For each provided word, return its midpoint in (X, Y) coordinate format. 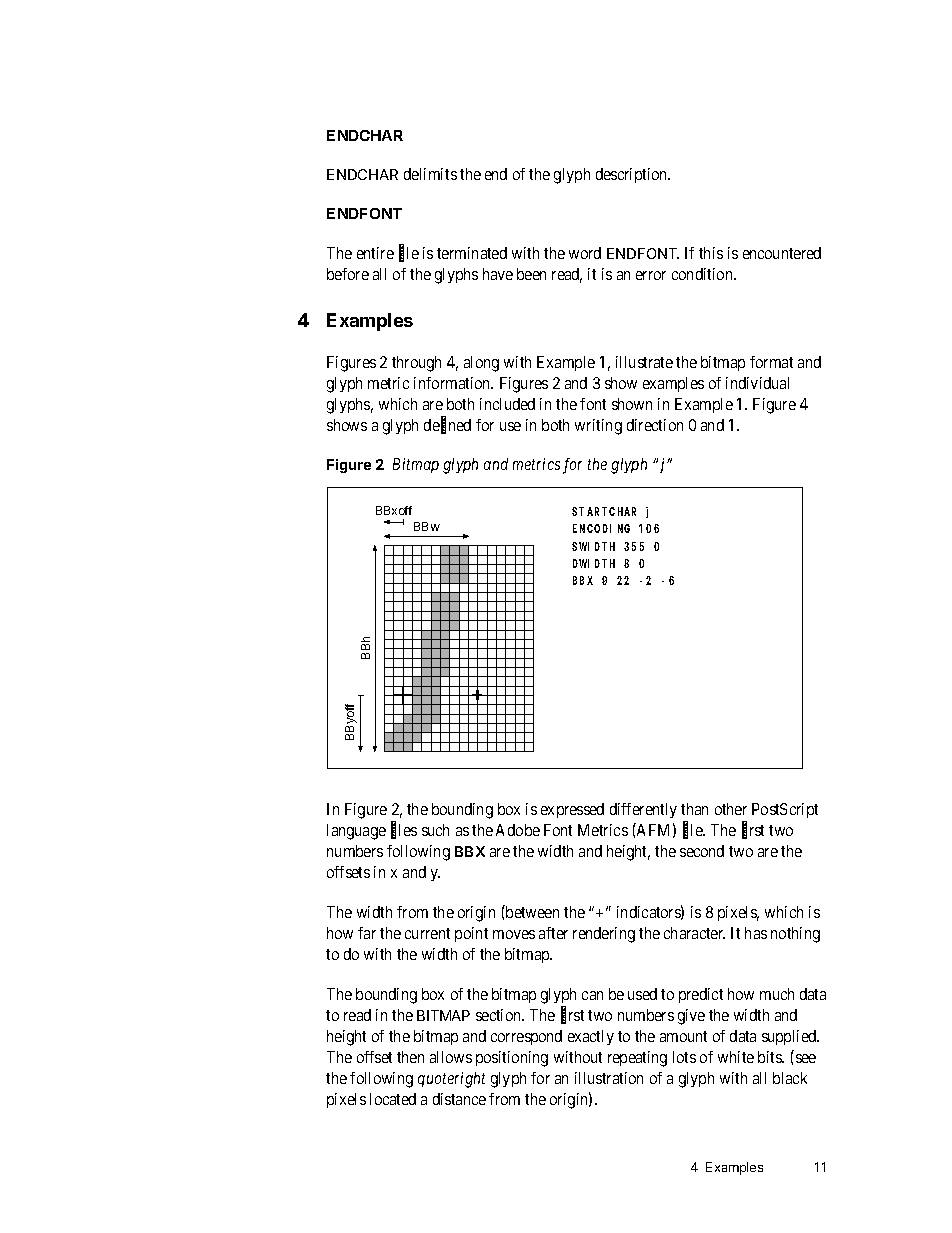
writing (598, 427)
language (356, 832)
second (702, 851)
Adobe (518, 830)
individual (757, 383)
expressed (572, 810)
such (435, 830)
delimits (430, 174)
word (585, 253)
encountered (782, 253)
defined (447, 426)
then (410, 1057)
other (731, 809)
